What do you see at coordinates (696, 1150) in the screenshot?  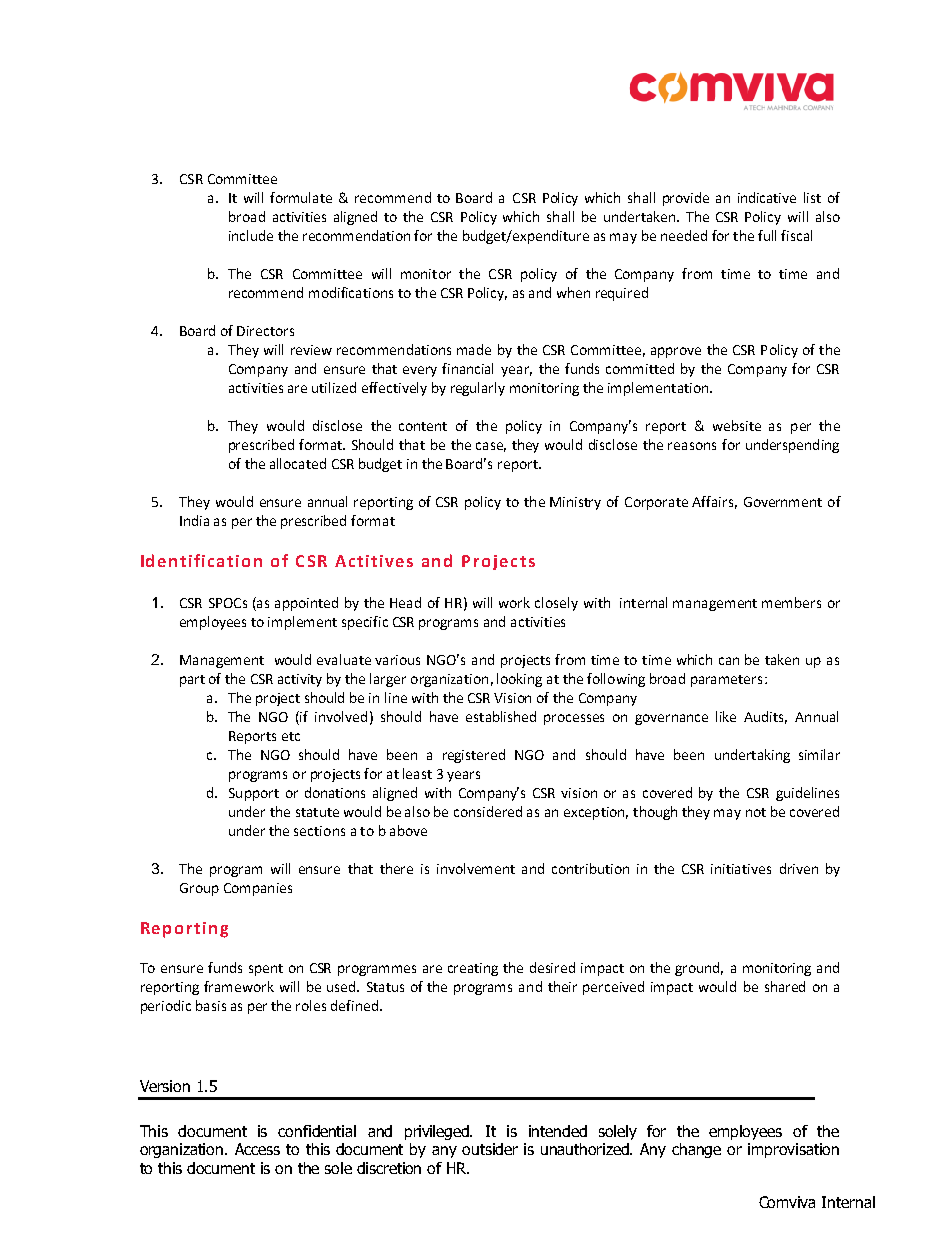 I see `change` at bounding box center [696, 1150].
